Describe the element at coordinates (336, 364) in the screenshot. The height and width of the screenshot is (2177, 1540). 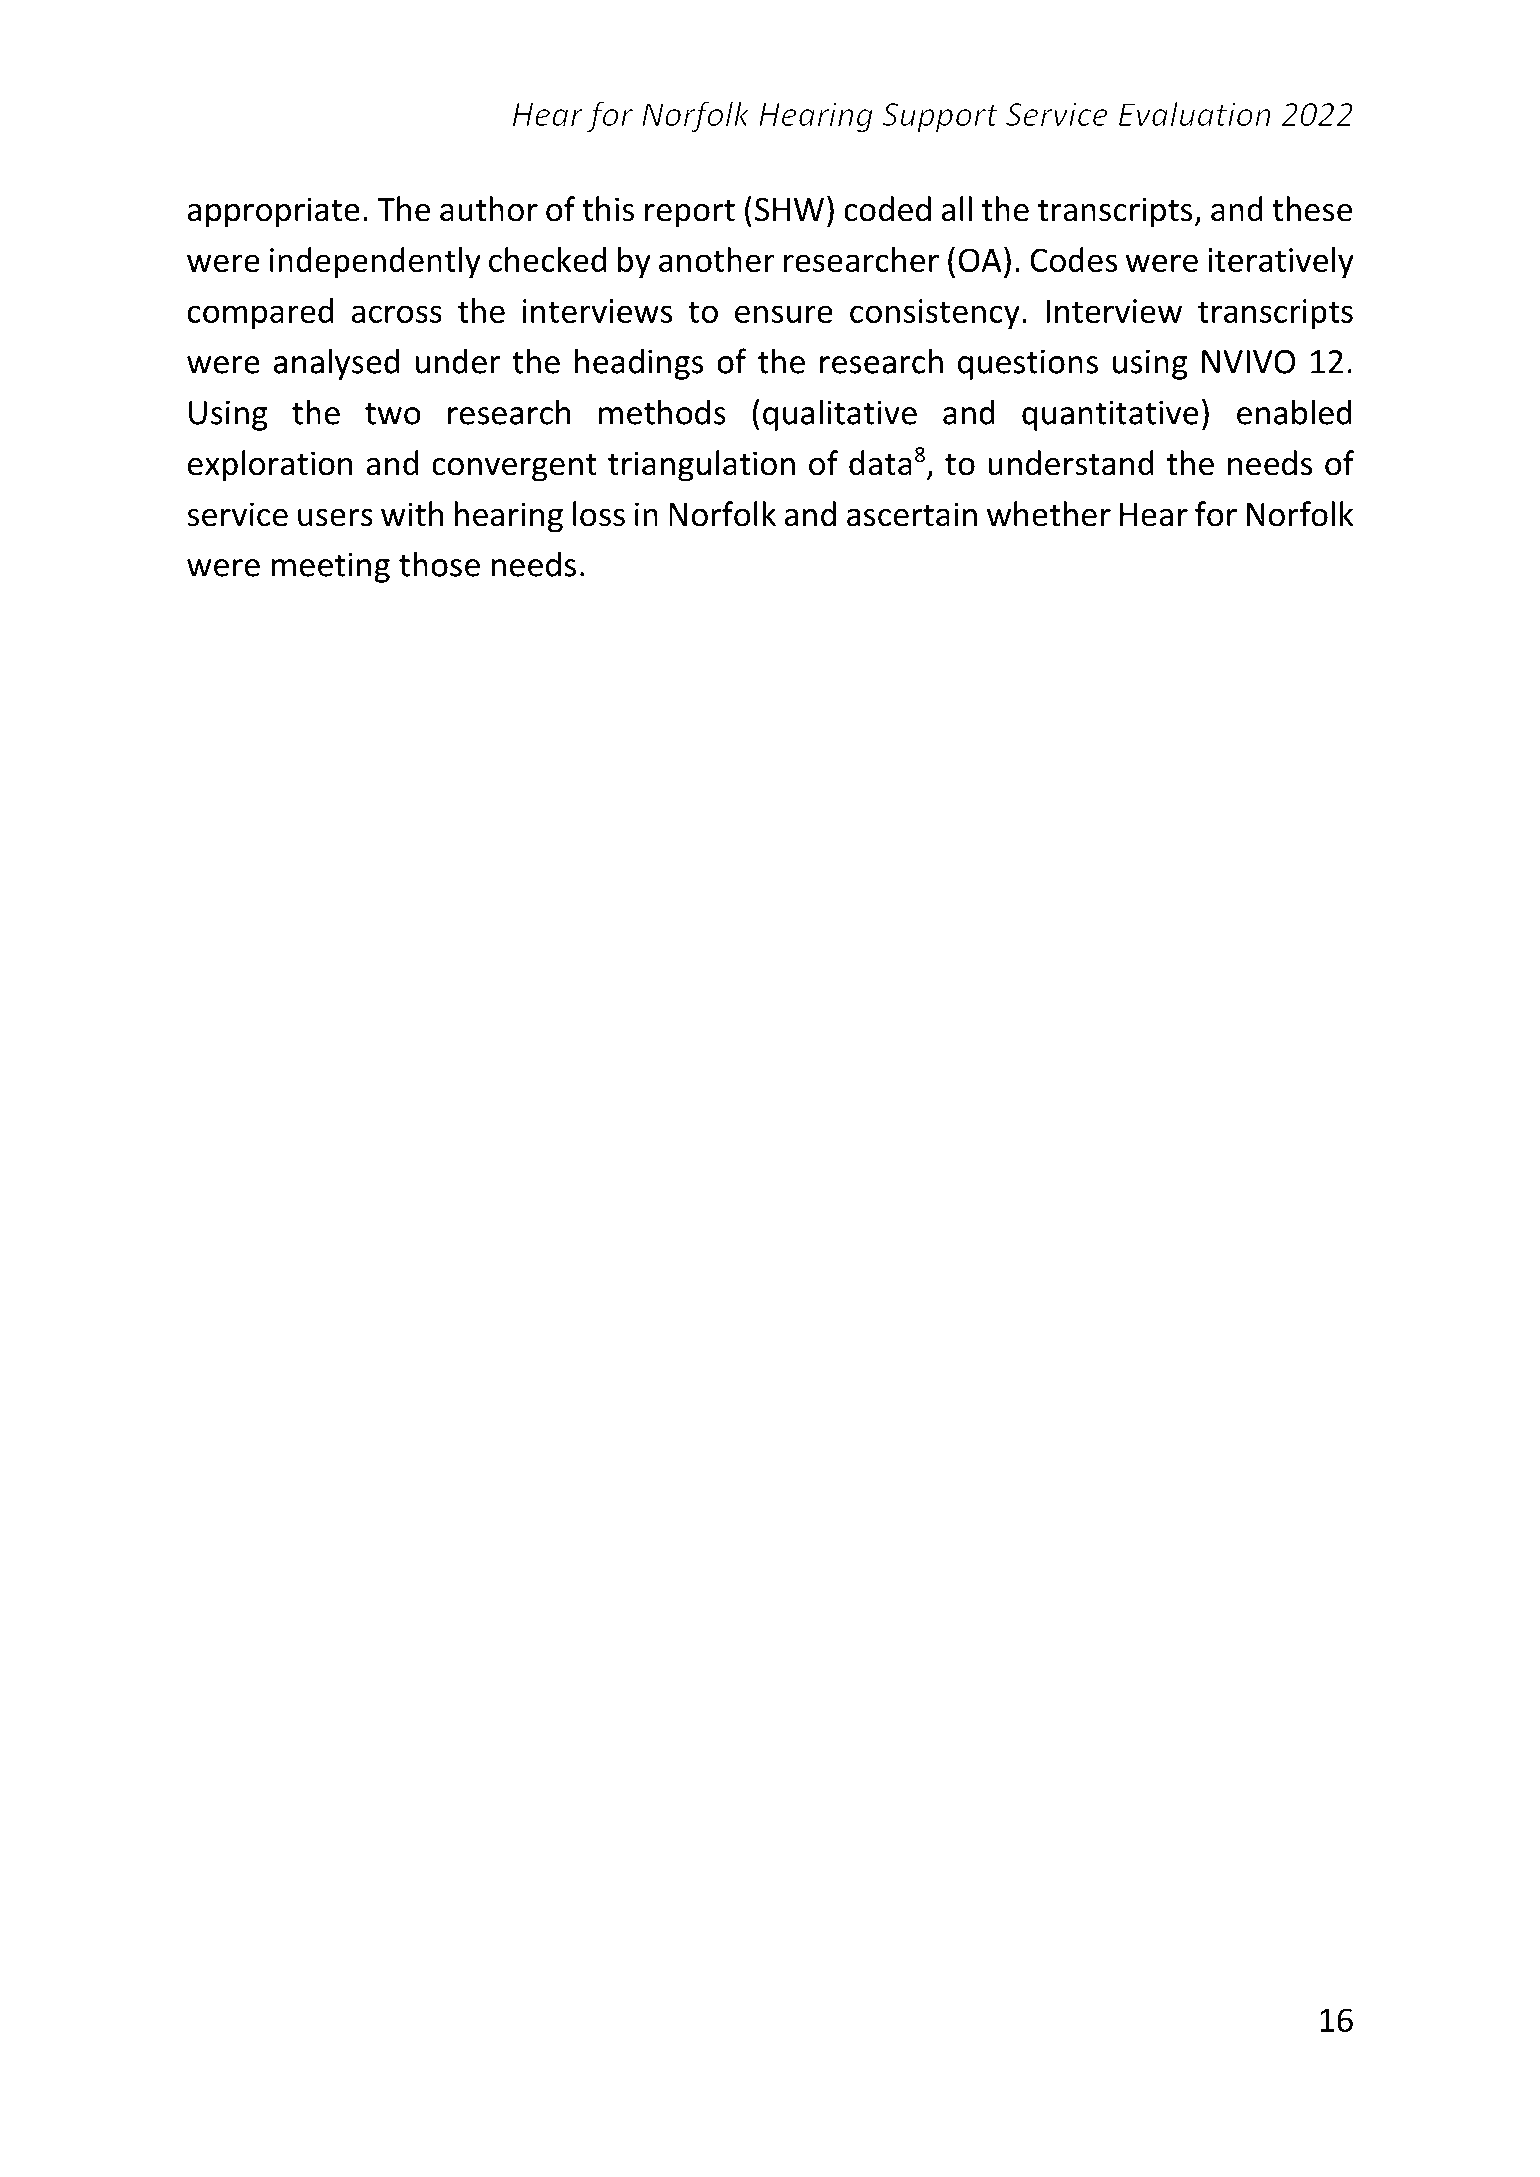
I see `analysed` at that location.
